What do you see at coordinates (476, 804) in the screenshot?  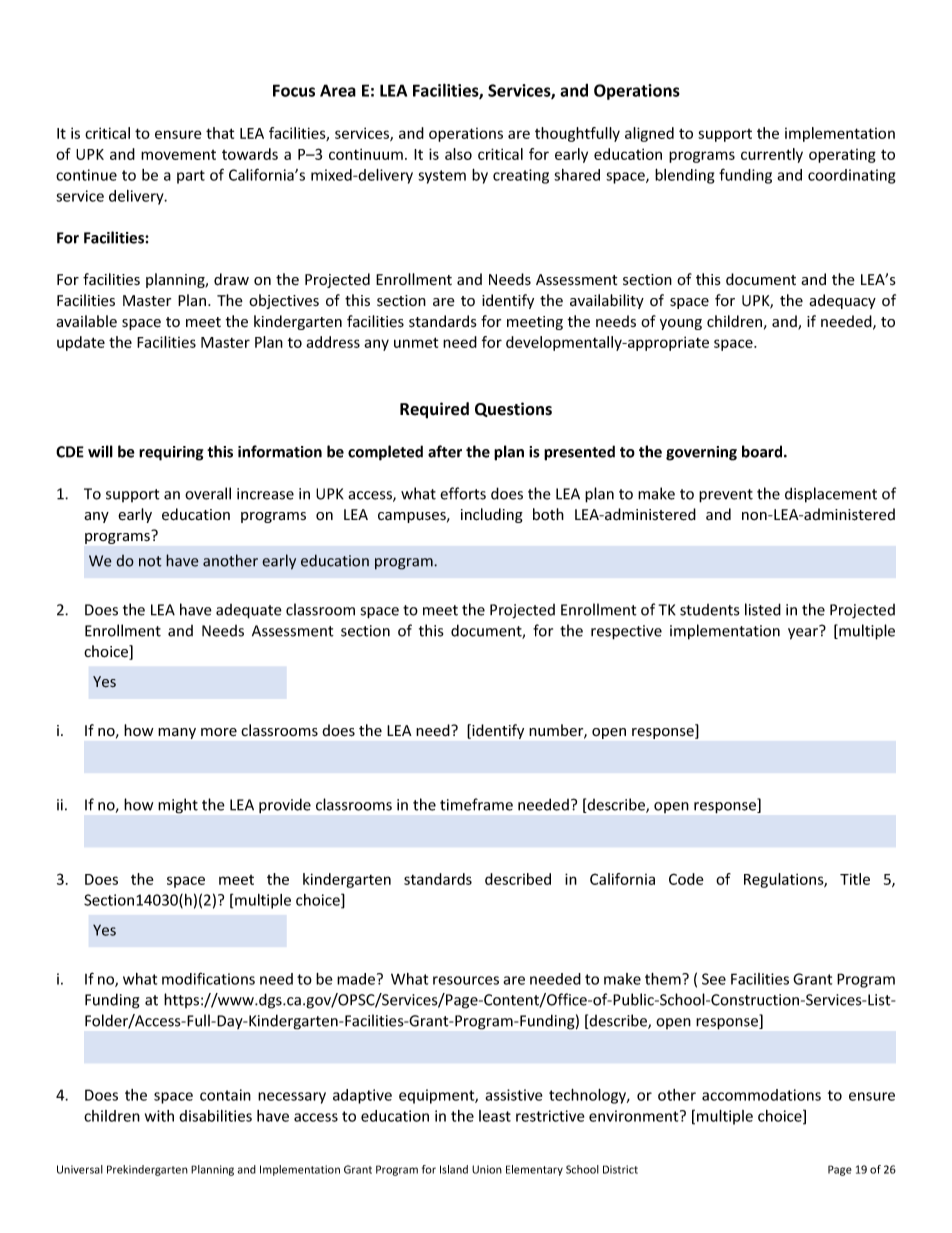 I see `timeframe` at bounding box center [476, 804].
